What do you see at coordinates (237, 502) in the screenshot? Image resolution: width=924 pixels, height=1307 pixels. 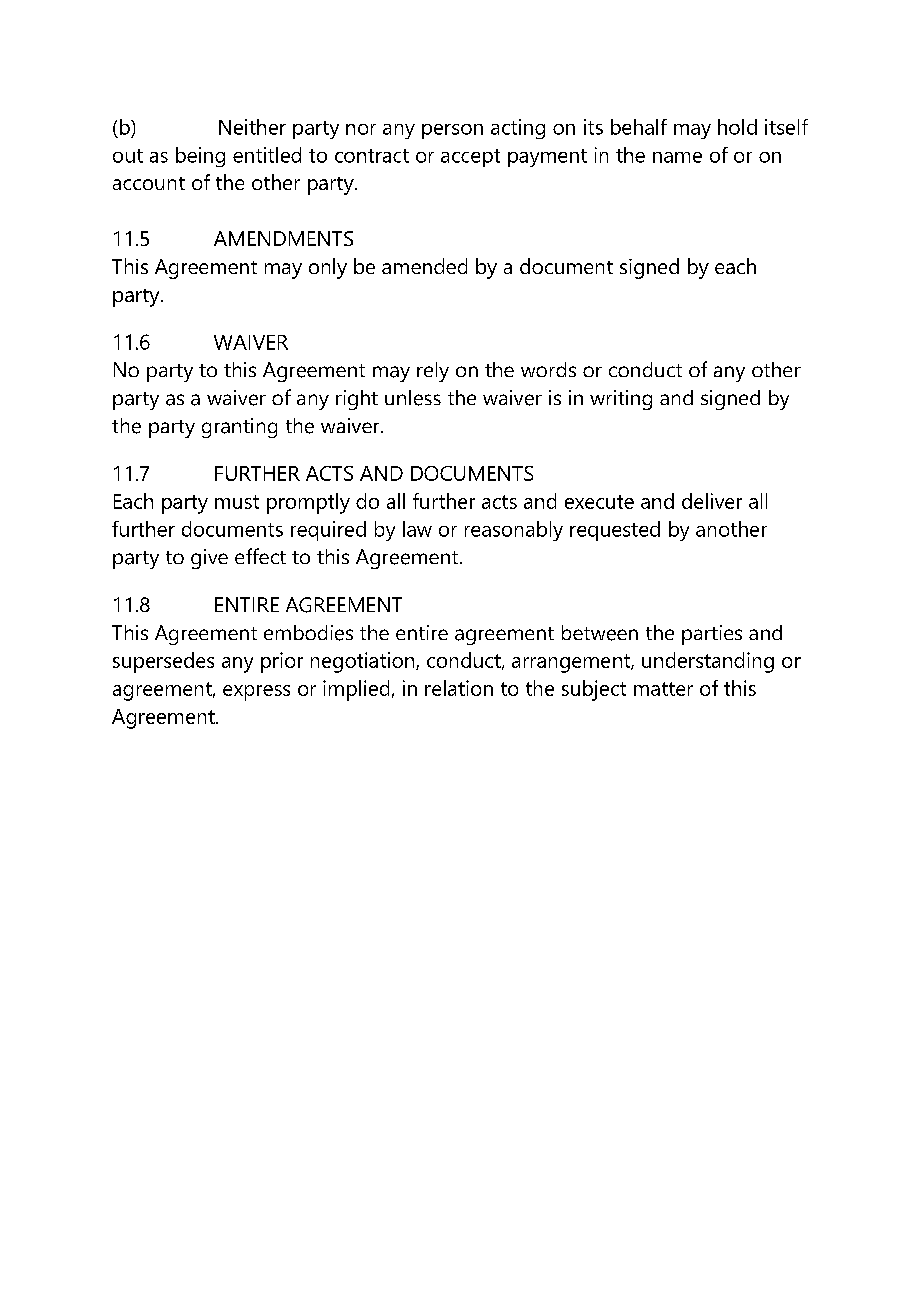 I see `must` at bounding box center [237, 502].
